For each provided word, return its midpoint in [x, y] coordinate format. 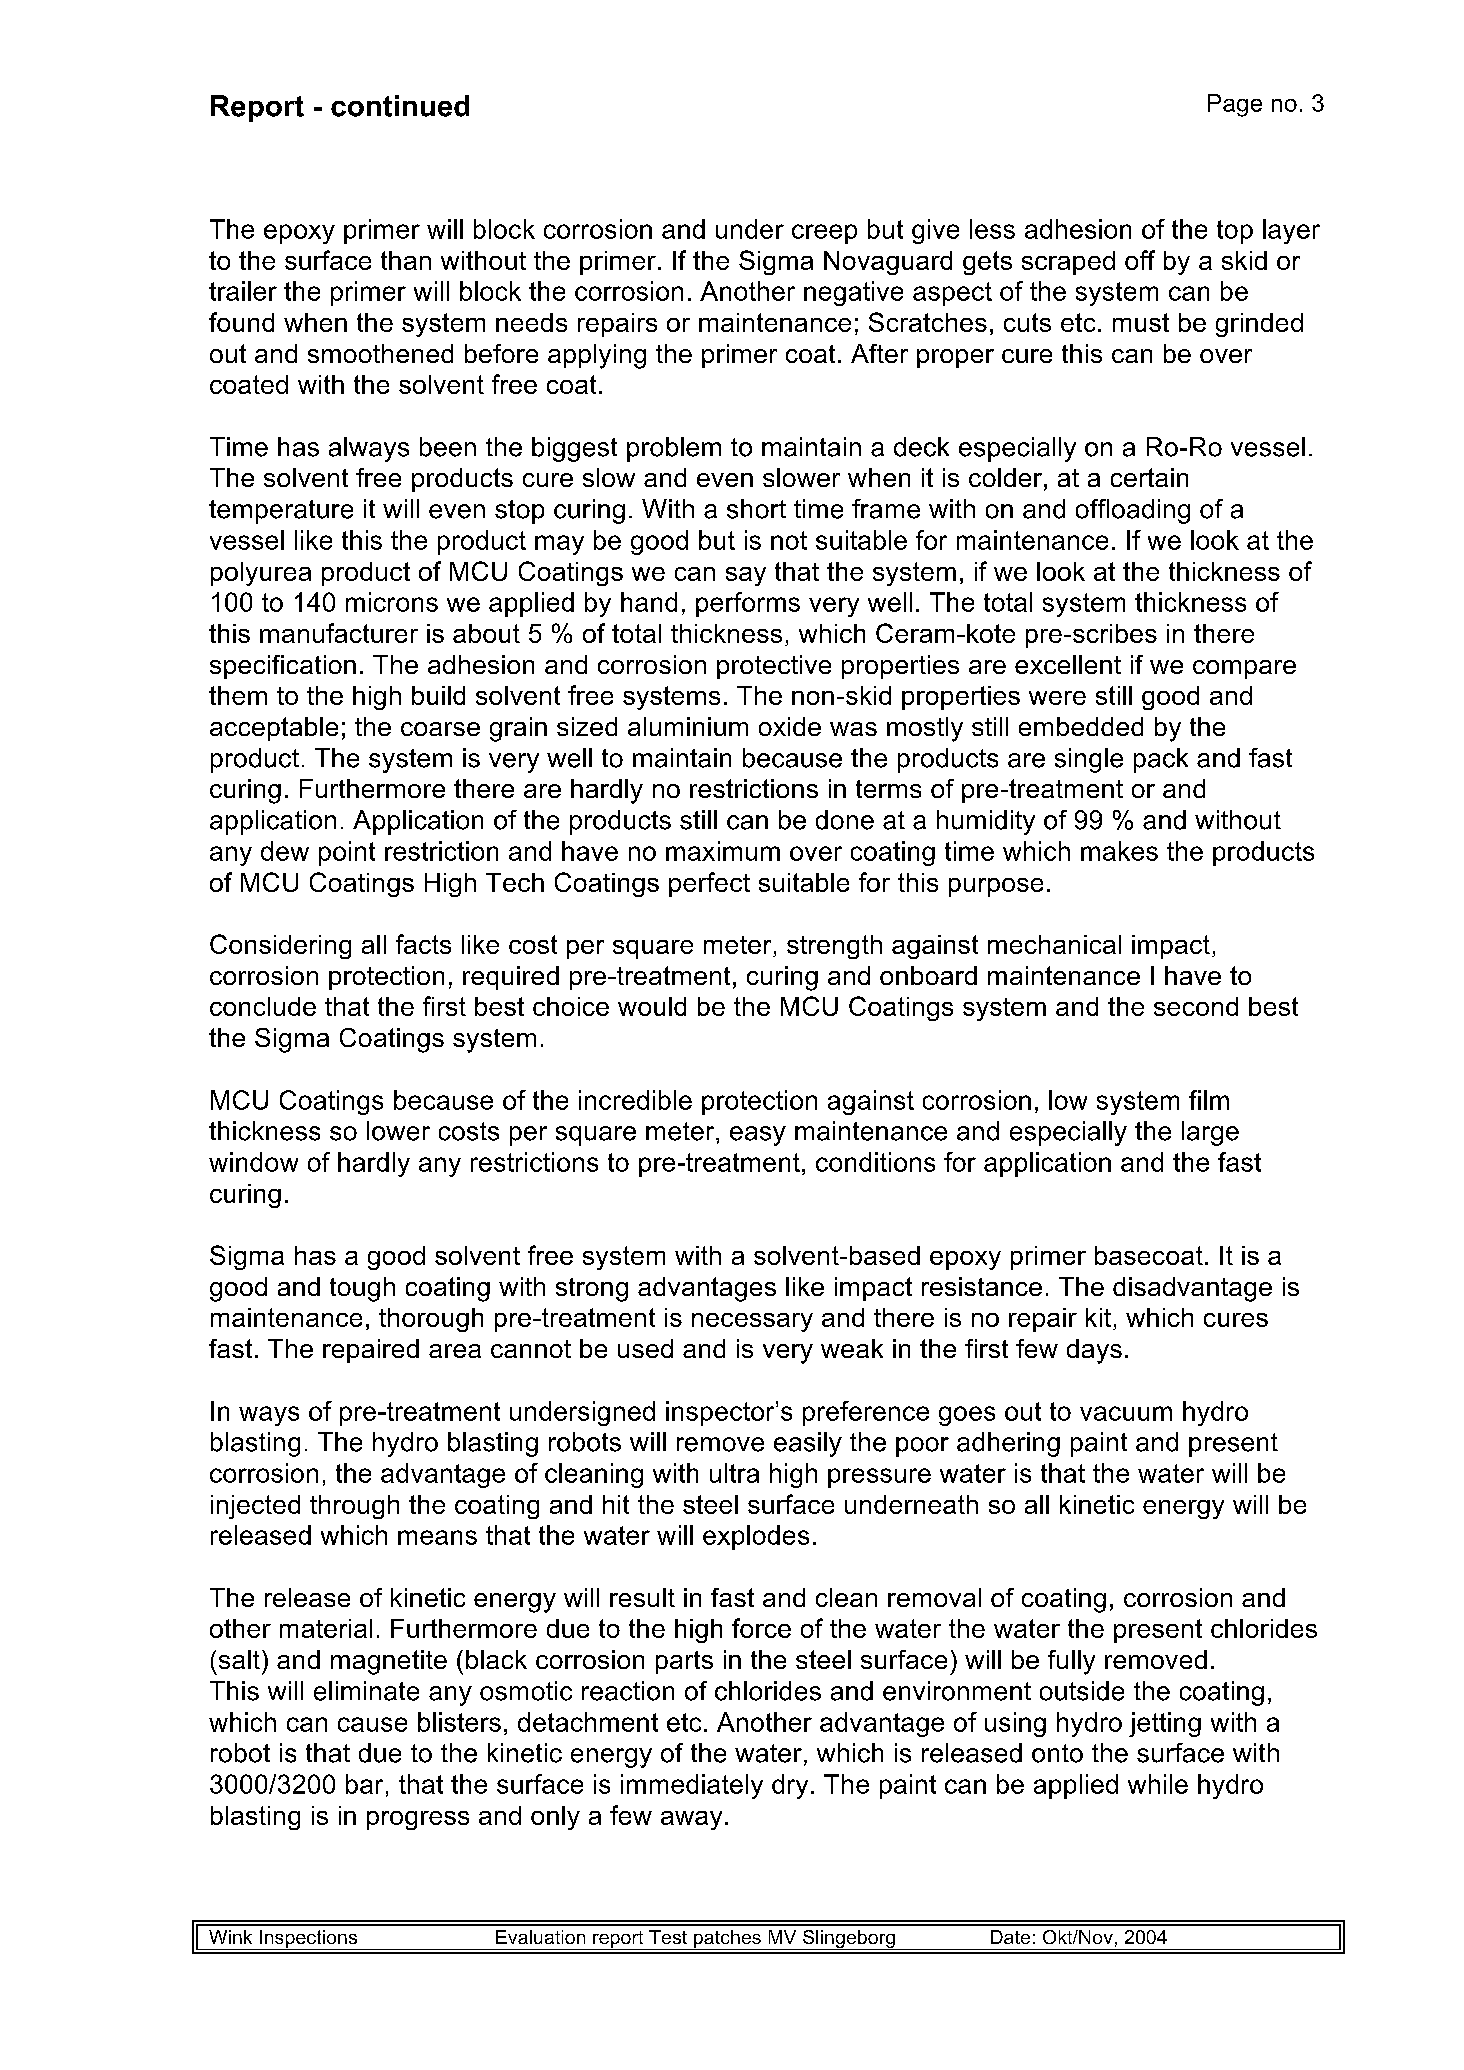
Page [1235, 105]
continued [400, 106]
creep [824, 234]
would [652, 1006]
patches [727, 1940]
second [1196, 1006]
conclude [263, 1006]
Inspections [308, 1940]
